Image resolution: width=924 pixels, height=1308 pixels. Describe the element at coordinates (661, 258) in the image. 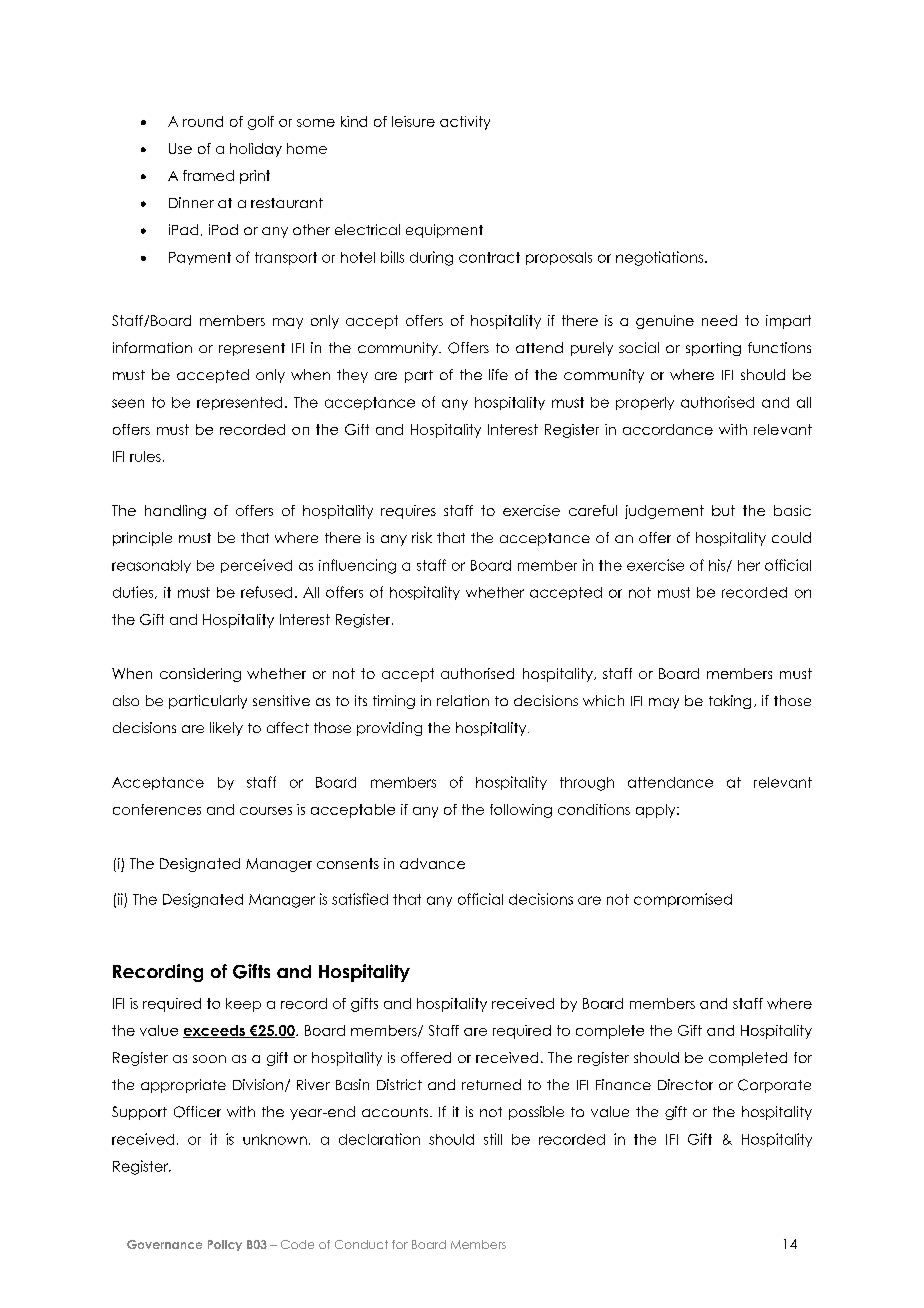

I see `negotiations` at that location.
